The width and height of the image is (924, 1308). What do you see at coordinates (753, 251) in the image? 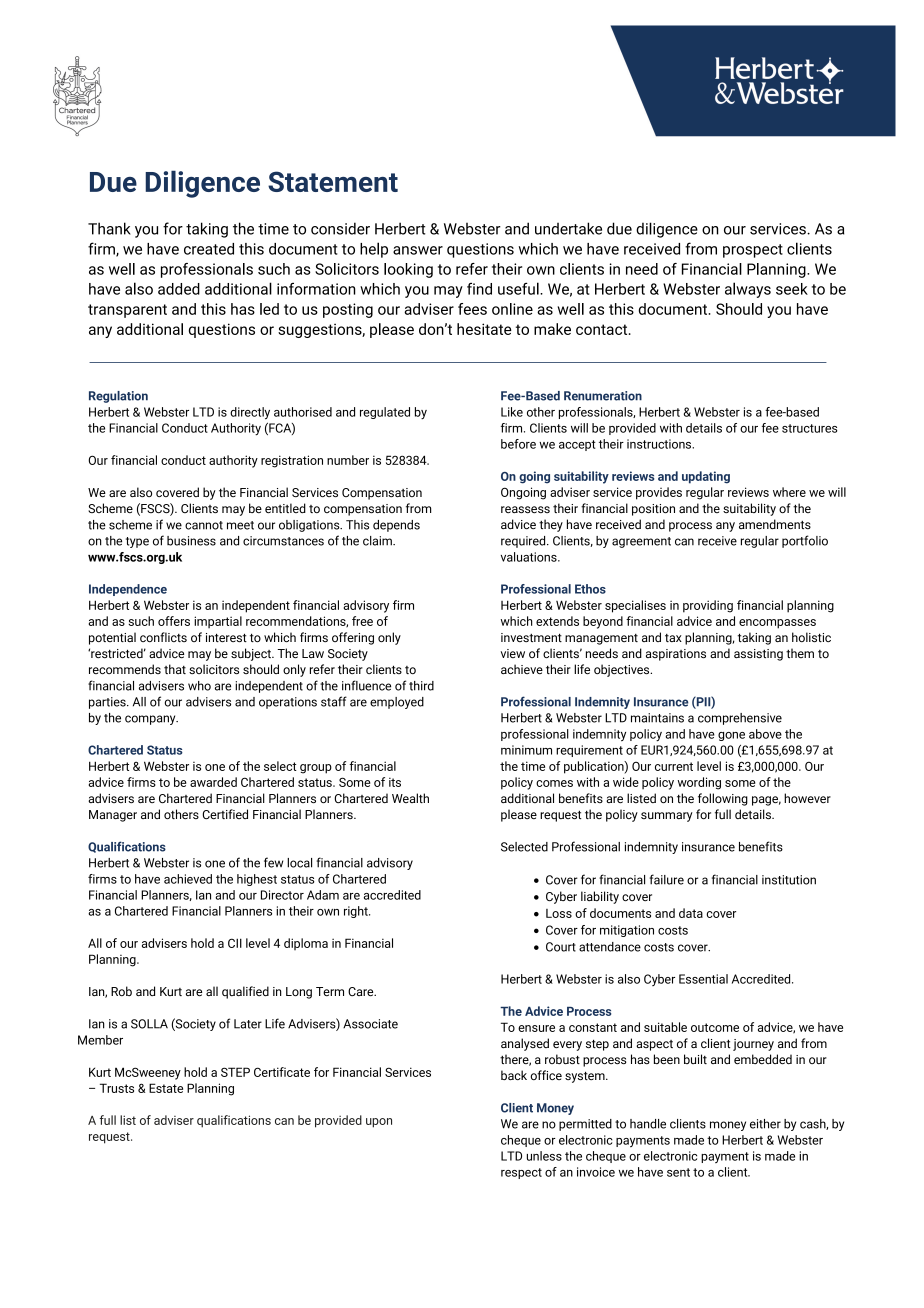
I see `prospect` at bounding box center [753, 251].
